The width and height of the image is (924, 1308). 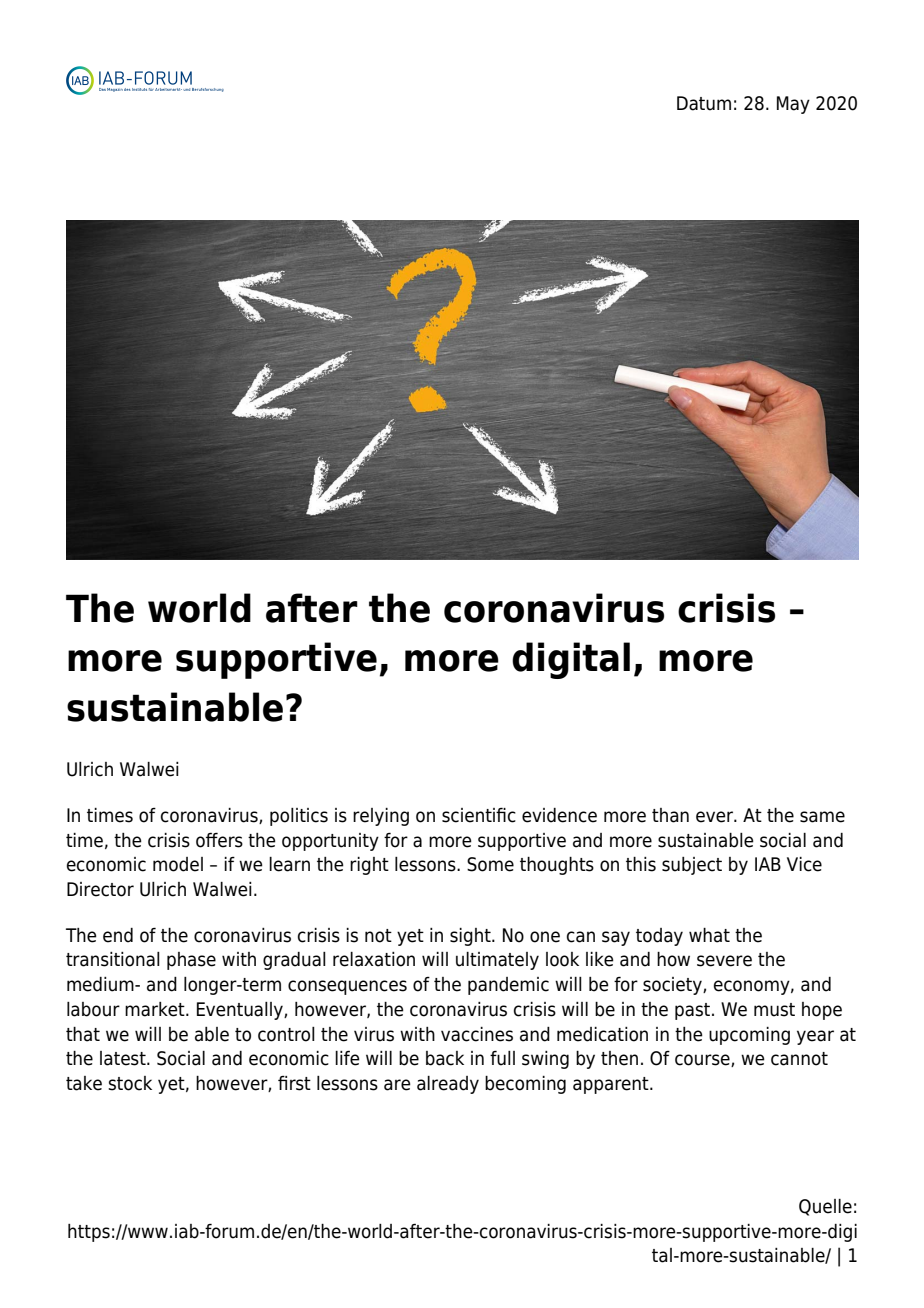 I want to click on than, so click(x=670, y=815).
